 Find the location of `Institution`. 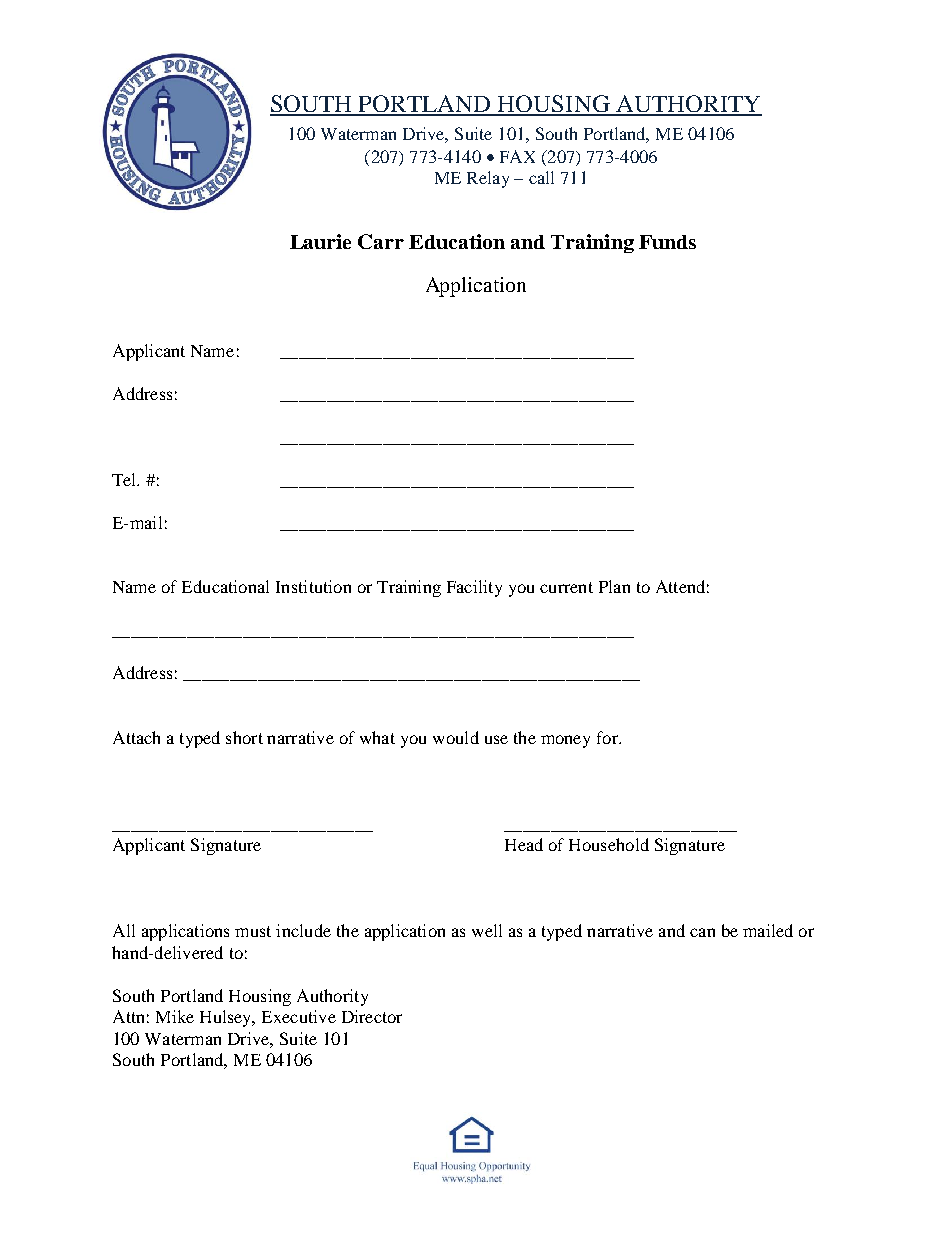

Institution is located at coordinates (313, 586).
